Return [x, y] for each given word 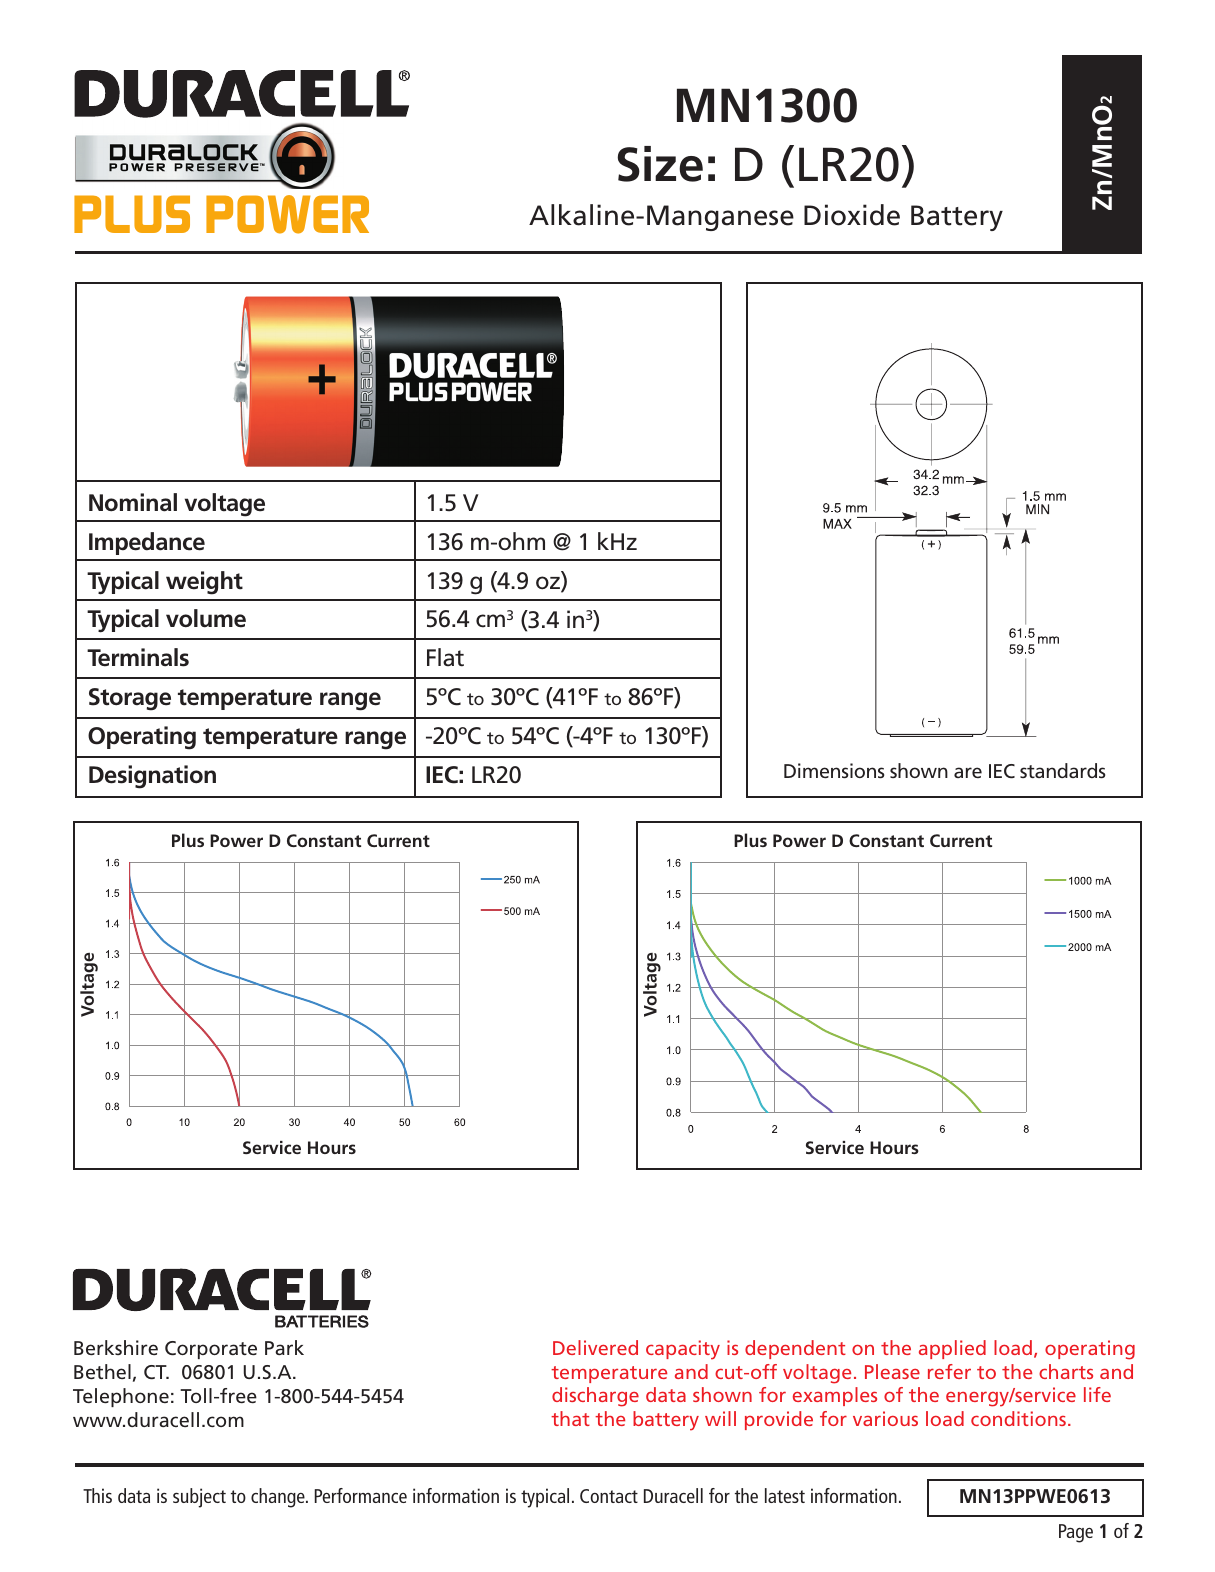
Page [1076, 1533]
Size [660, 164]
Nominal [133, 502]
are [968, 772]
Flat [445, 657]
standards [1062, 770]
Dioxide [852, 215]
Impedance [147, 543]
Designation [152, 777]
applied [952, 1349]
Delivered [595, 1347]
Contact [609, 1496]
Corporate [211, 1350]
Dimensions [834, 770]
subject [199, 1498]
